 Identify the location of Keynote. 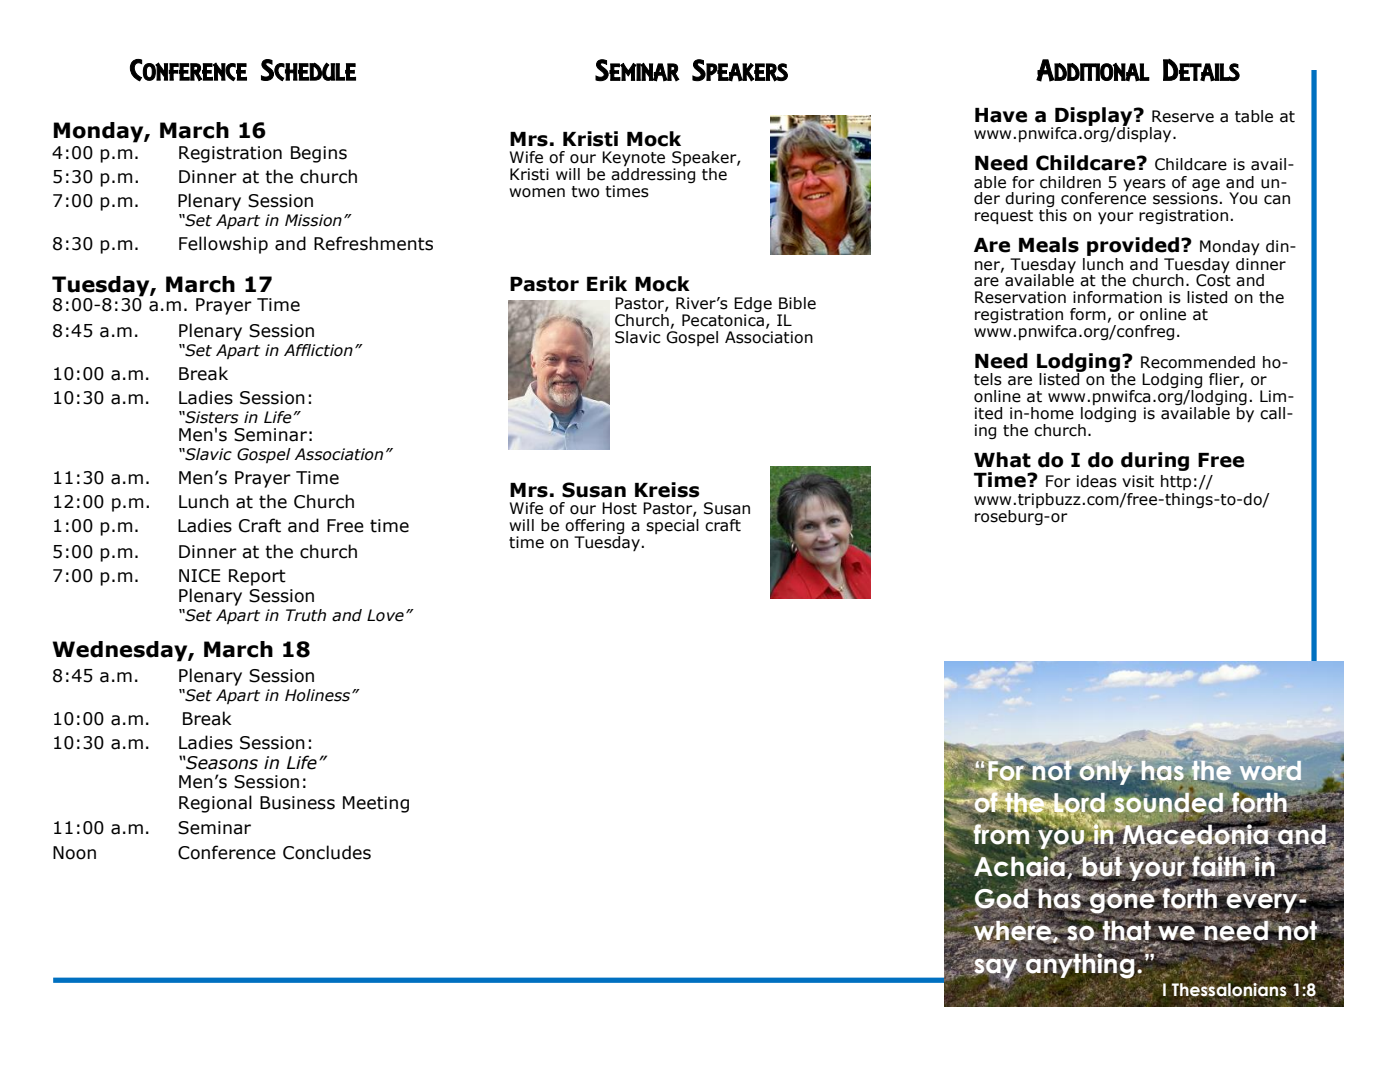
(633, 160).
